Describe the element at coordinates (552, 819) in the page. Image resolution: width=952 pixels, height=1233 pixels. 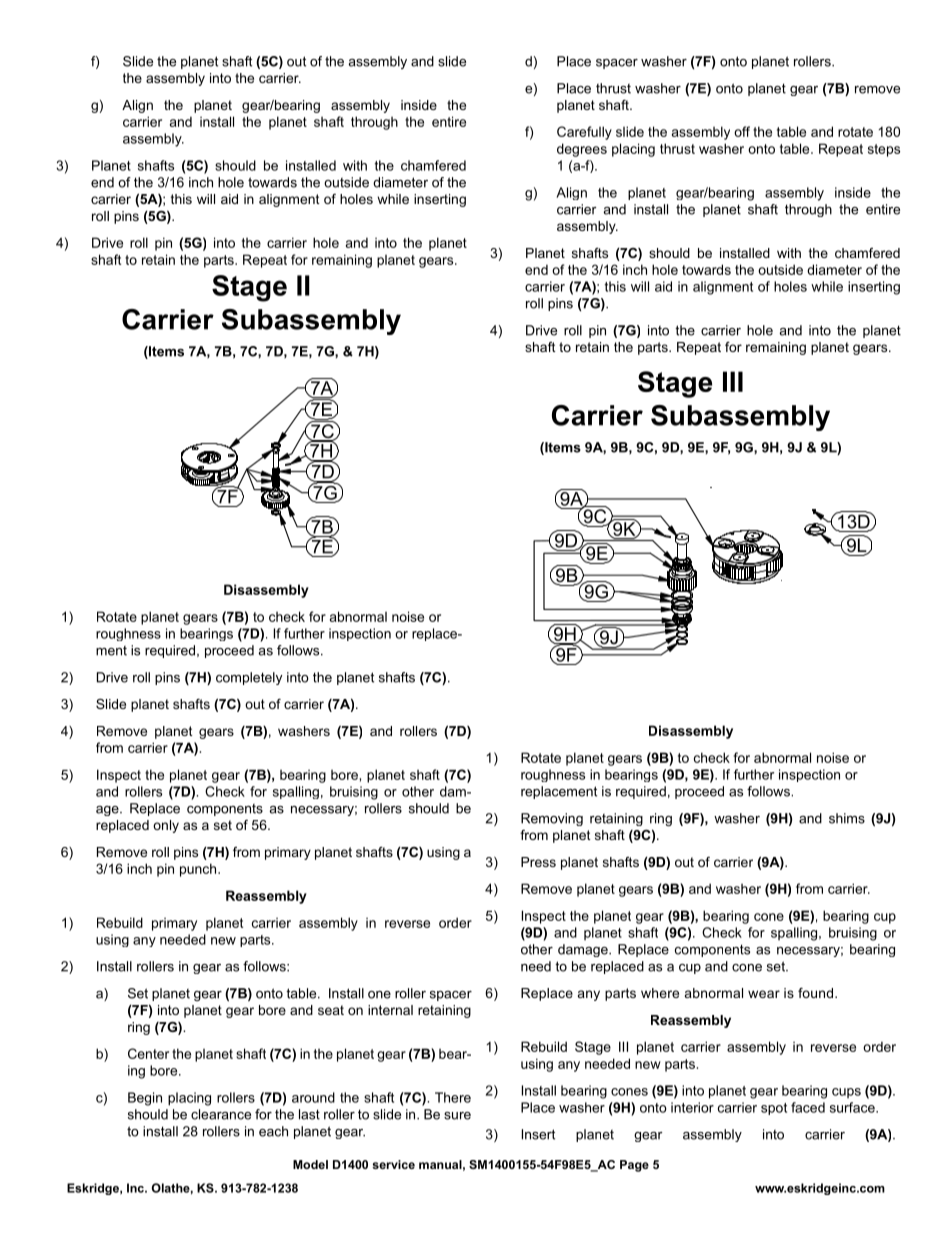
I see `Removing` at that location.
